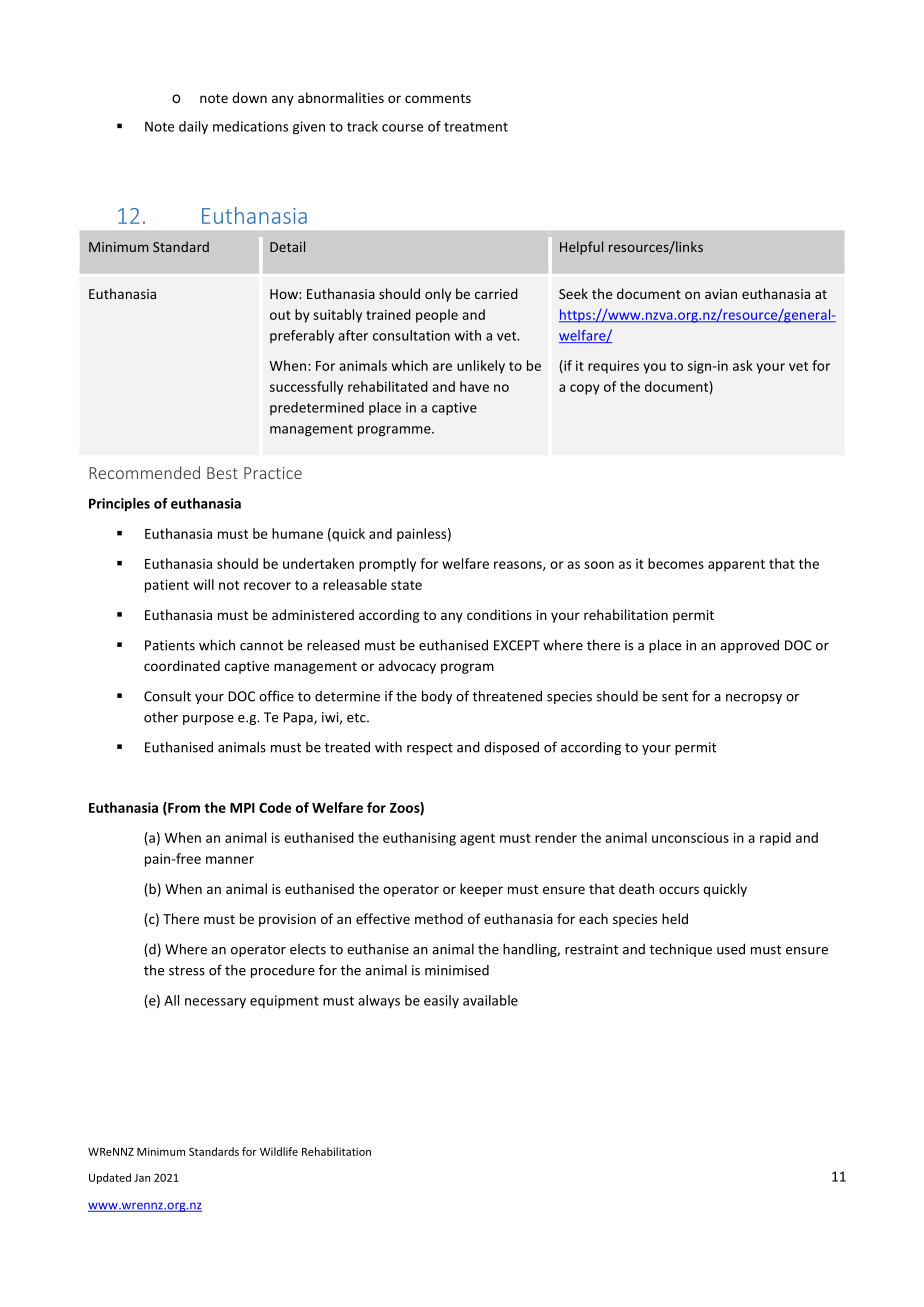 The image size is (924, 1307). Describe the element at coordinates (749, 646) in the document. I see `approved` at that location.
